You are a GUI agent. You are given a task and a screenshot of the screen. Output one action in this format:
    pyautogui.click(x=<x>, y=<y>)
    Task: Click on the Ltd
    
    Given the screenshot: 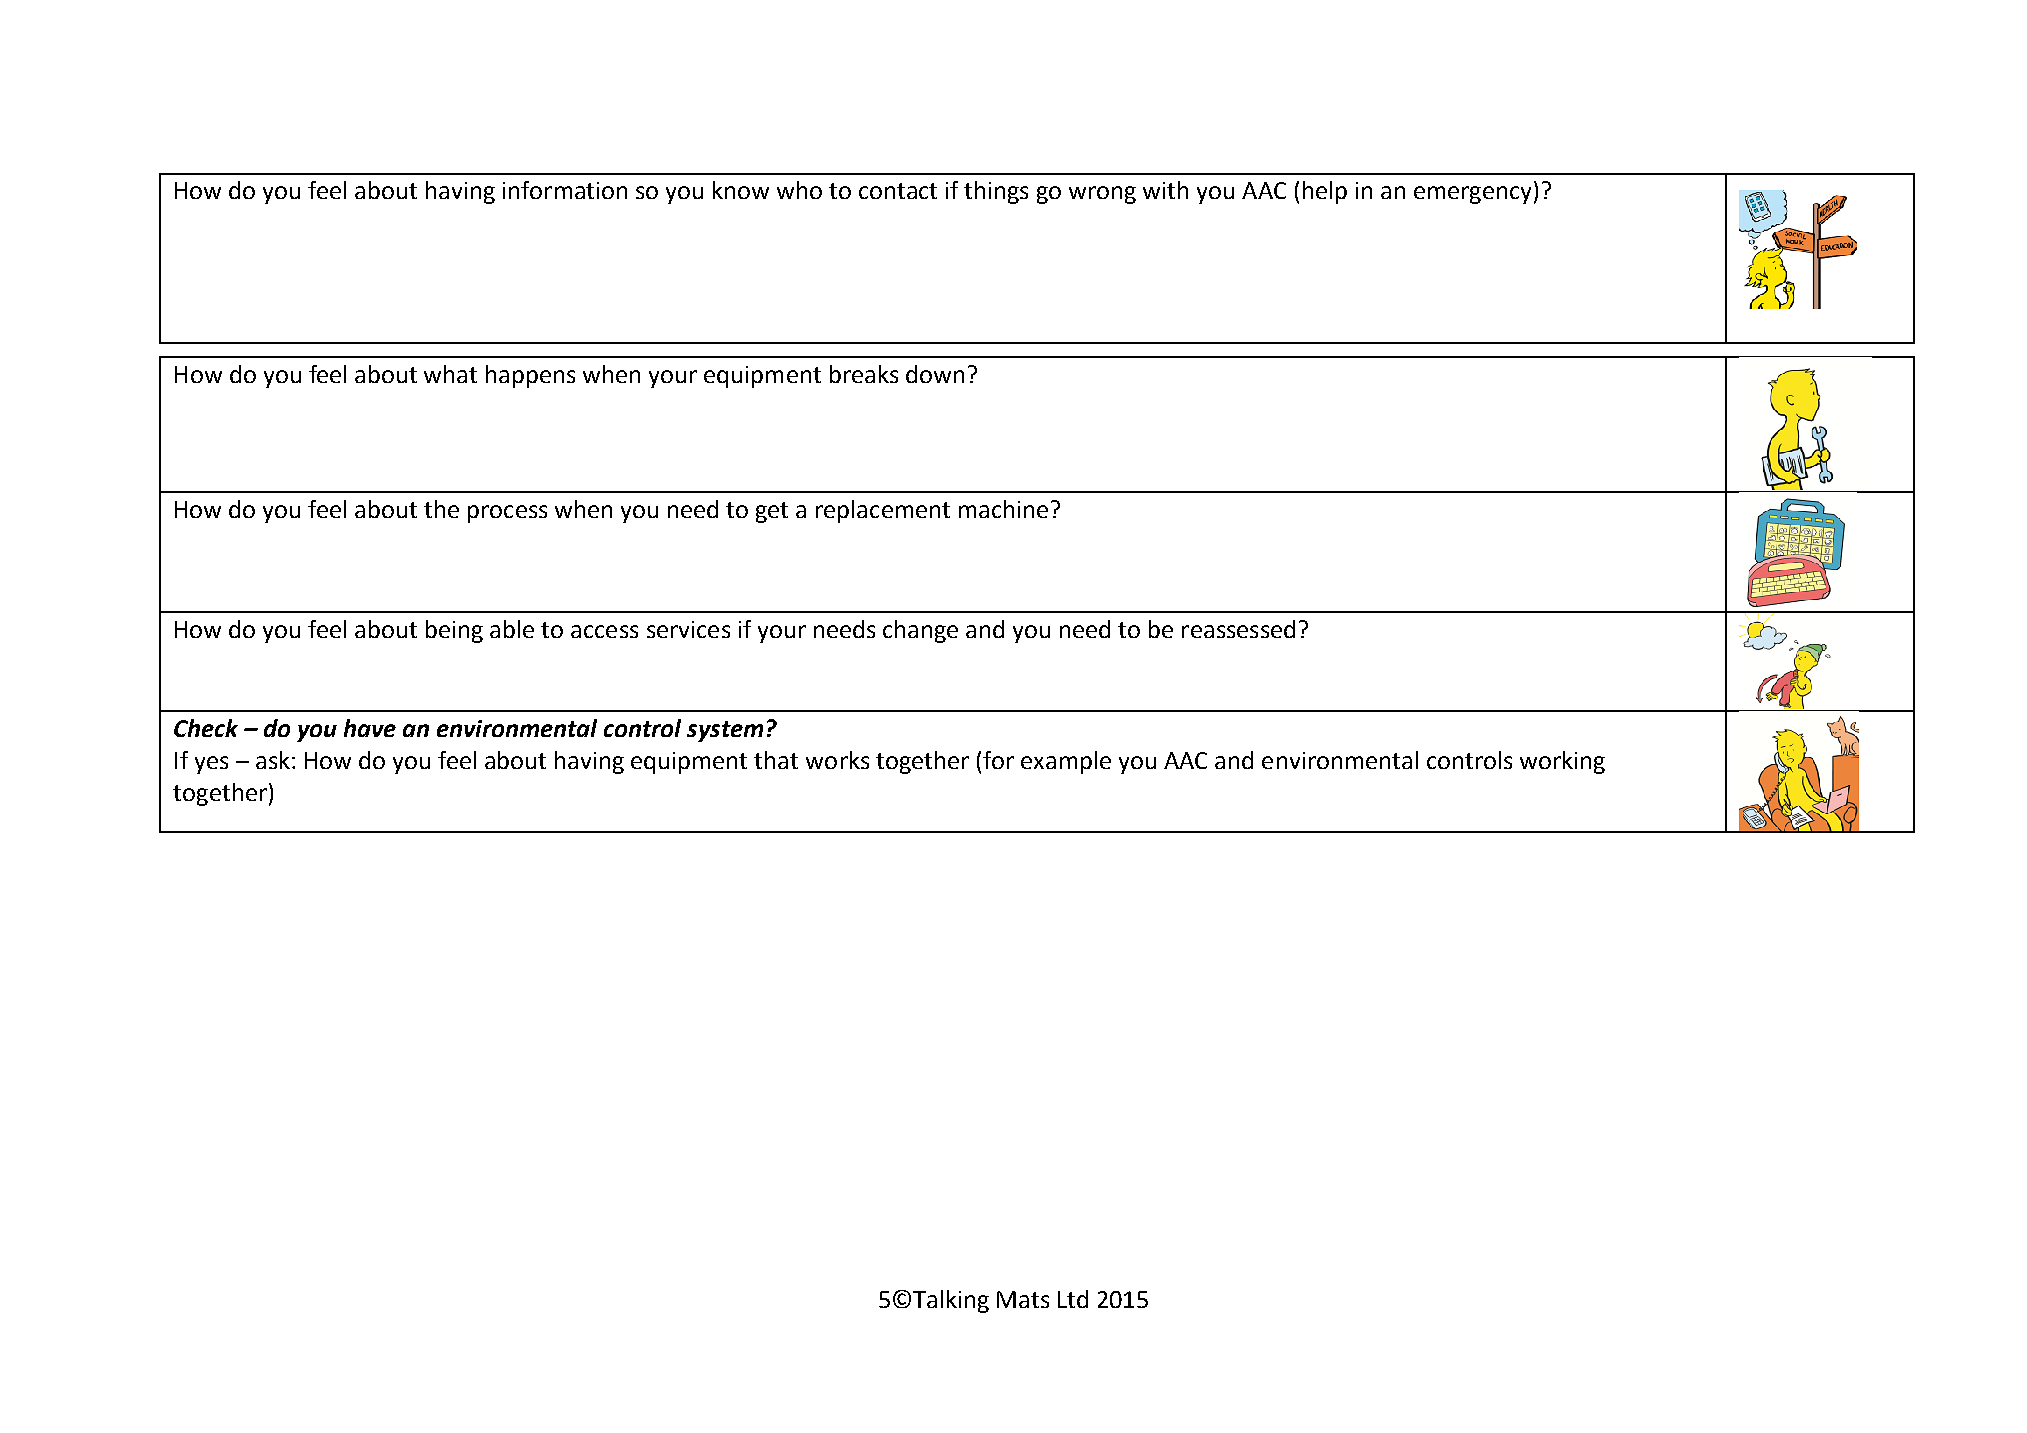 What is the action you would take?
    pyautogui.click(x=1073, y=1299)
